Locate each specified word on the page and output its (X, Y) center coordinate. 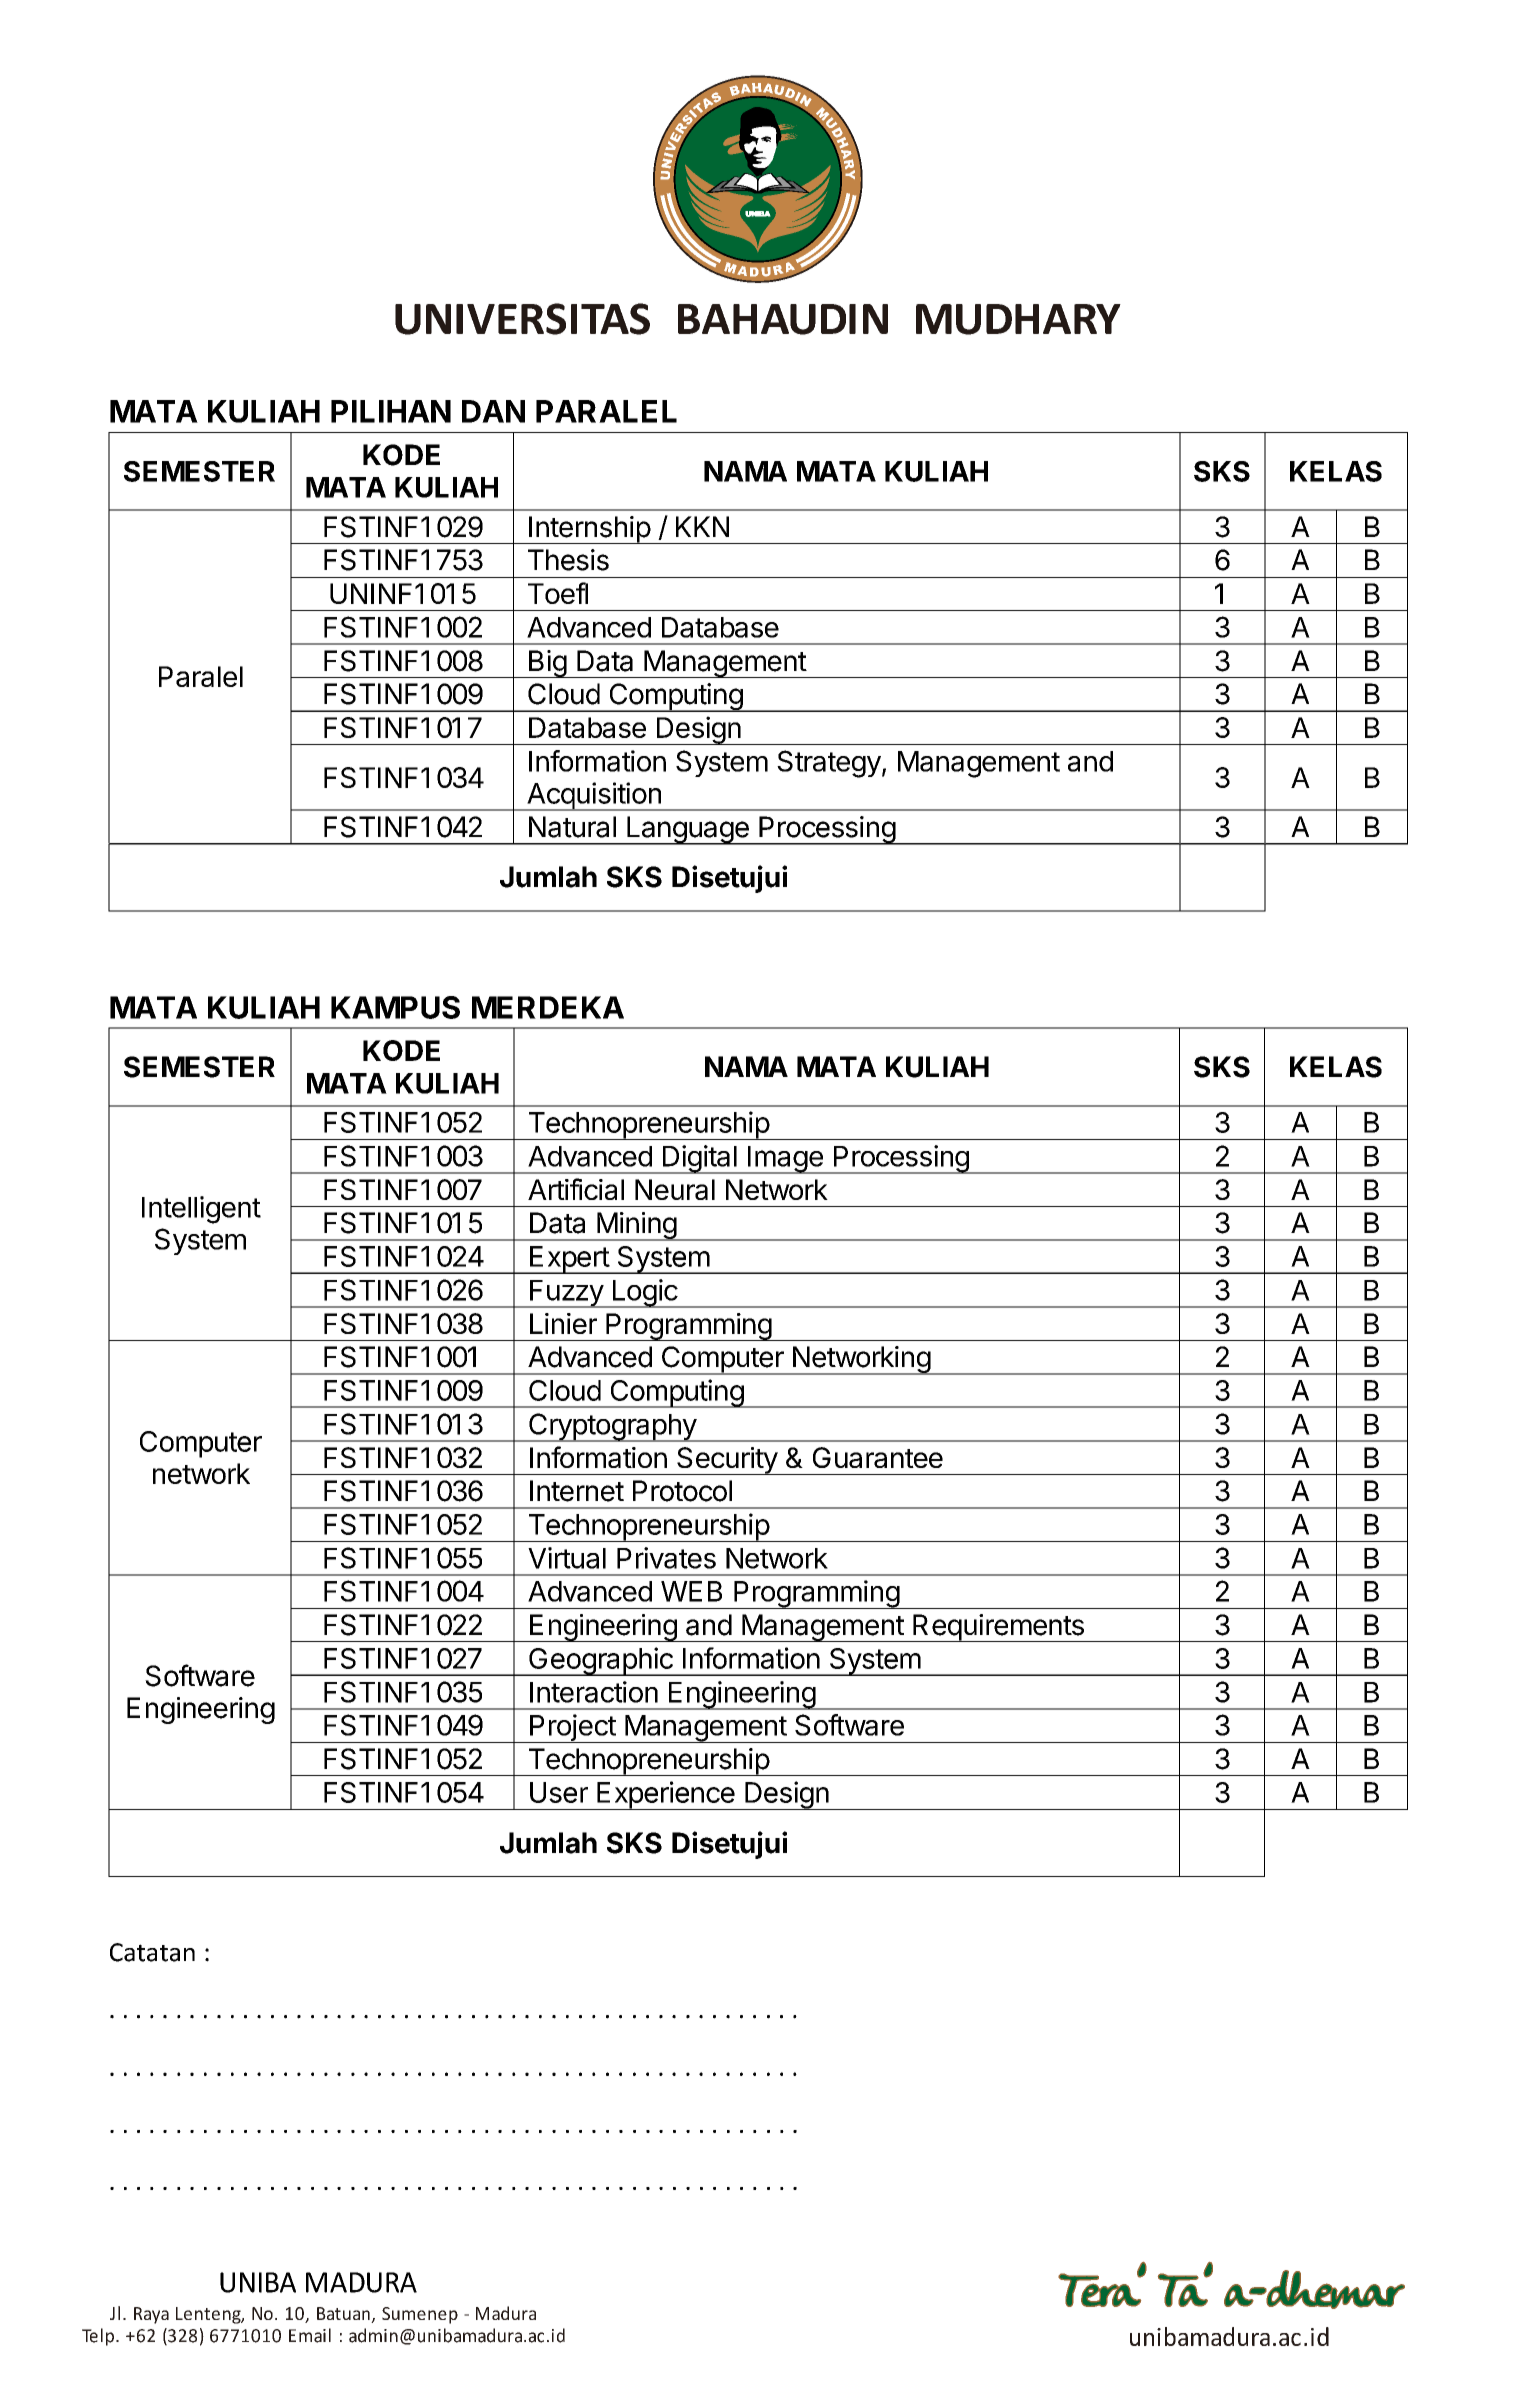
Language (688, 830)
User (559, 1792)
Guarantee (878, 1457)
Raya (151, 2315)
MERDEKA (548, 1007)
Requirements (998, 1628)
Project (572, 1728)
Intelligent (201, 1210)
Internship (589, 530)
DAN (493, 411)
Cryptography (612, 1427)
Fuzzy (566, 1294)
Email (310, 2335)
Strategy (829, 764)
